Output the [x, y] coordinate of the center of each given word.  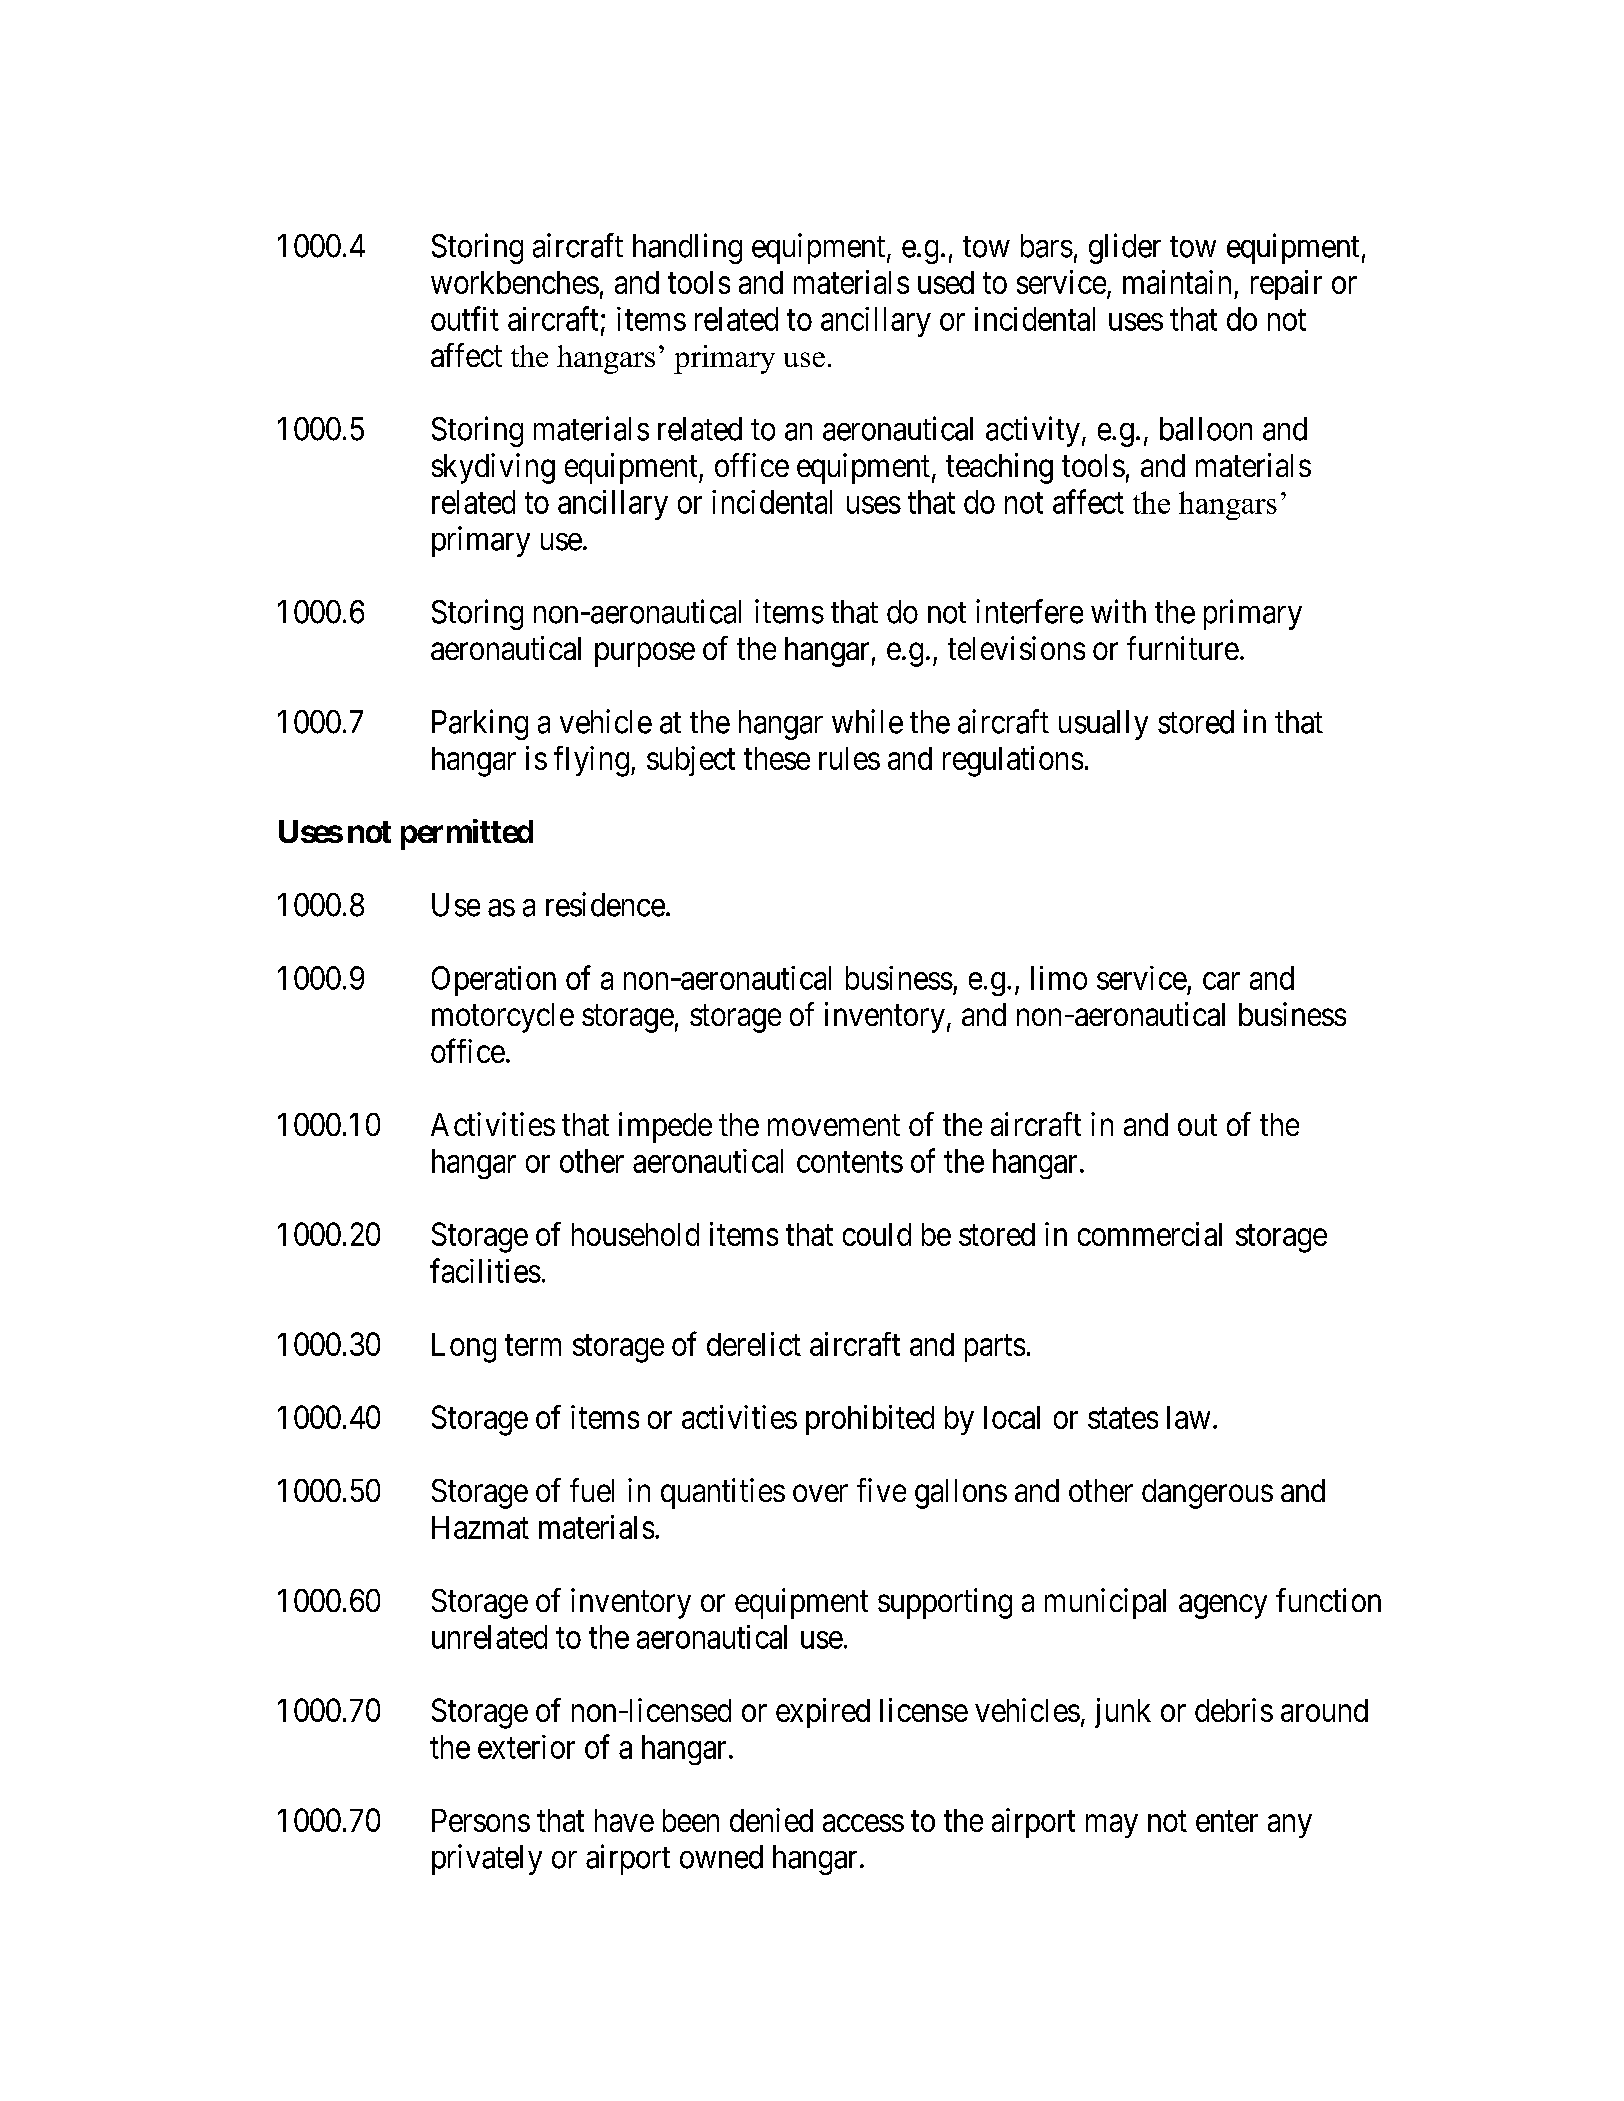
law [1188, 1417]
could [877, 1234]
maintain [1177, 282]
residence [605, 904]
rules [849, 758]
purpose [645, 655]
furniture [1183, 648]
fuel [592, 1490]
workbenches [515, 282]
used [946, 282]
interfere [1029, 611]
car [1221, 981]
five [881, 1490]
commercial [1150, 1234]
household [635, 1234]
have [624, 1820]
